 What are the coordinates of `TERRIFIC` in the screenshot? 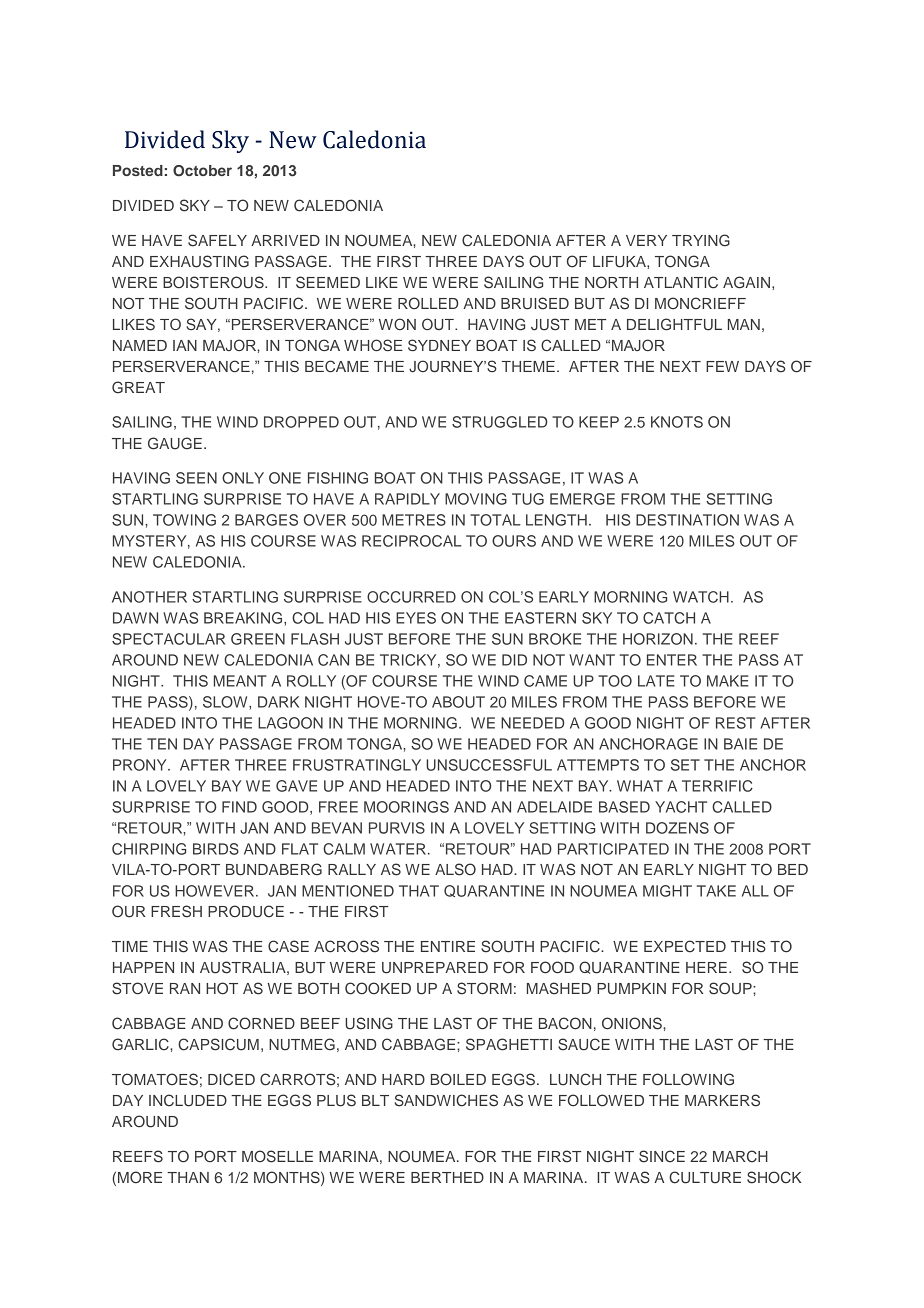 It's located at (717, 786).
